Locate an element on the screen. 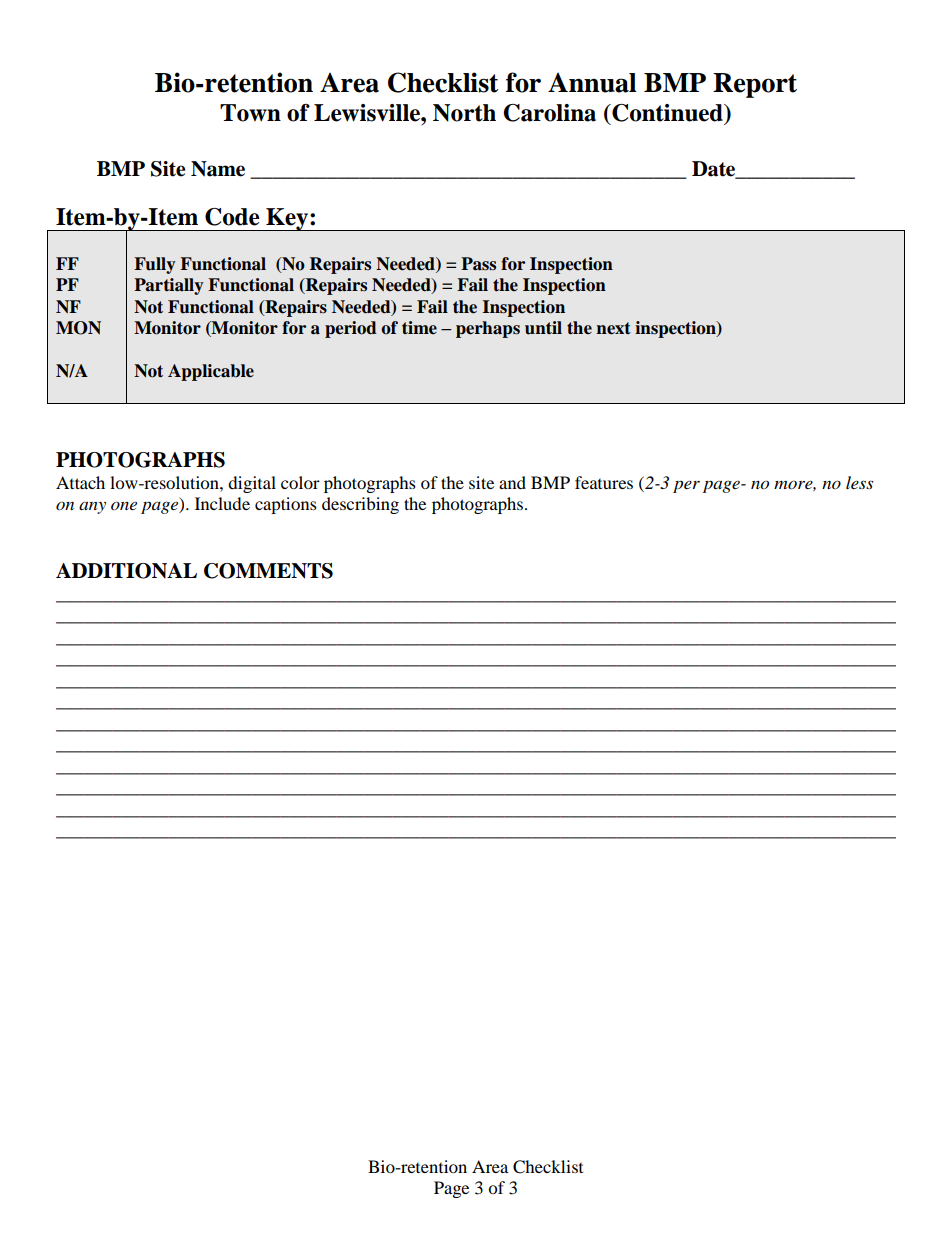 The width and height of the screenshot is (952, 1233). digital is located at coordinates (252, 484).
